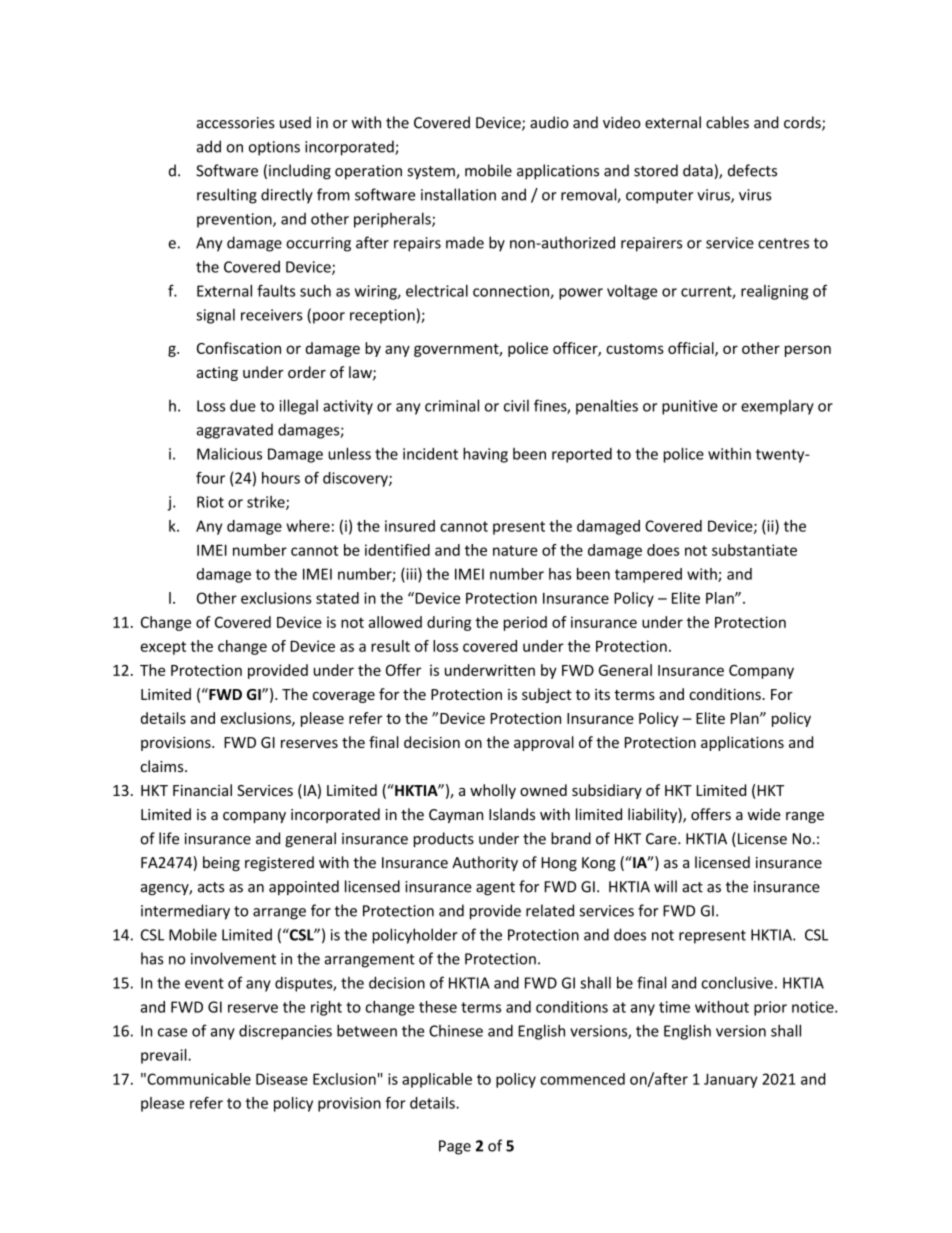 The image size is (952, 1233). What do you see at coordinates (516, 405) in the document?
I see `civil` at bounding box center [516, 405].
